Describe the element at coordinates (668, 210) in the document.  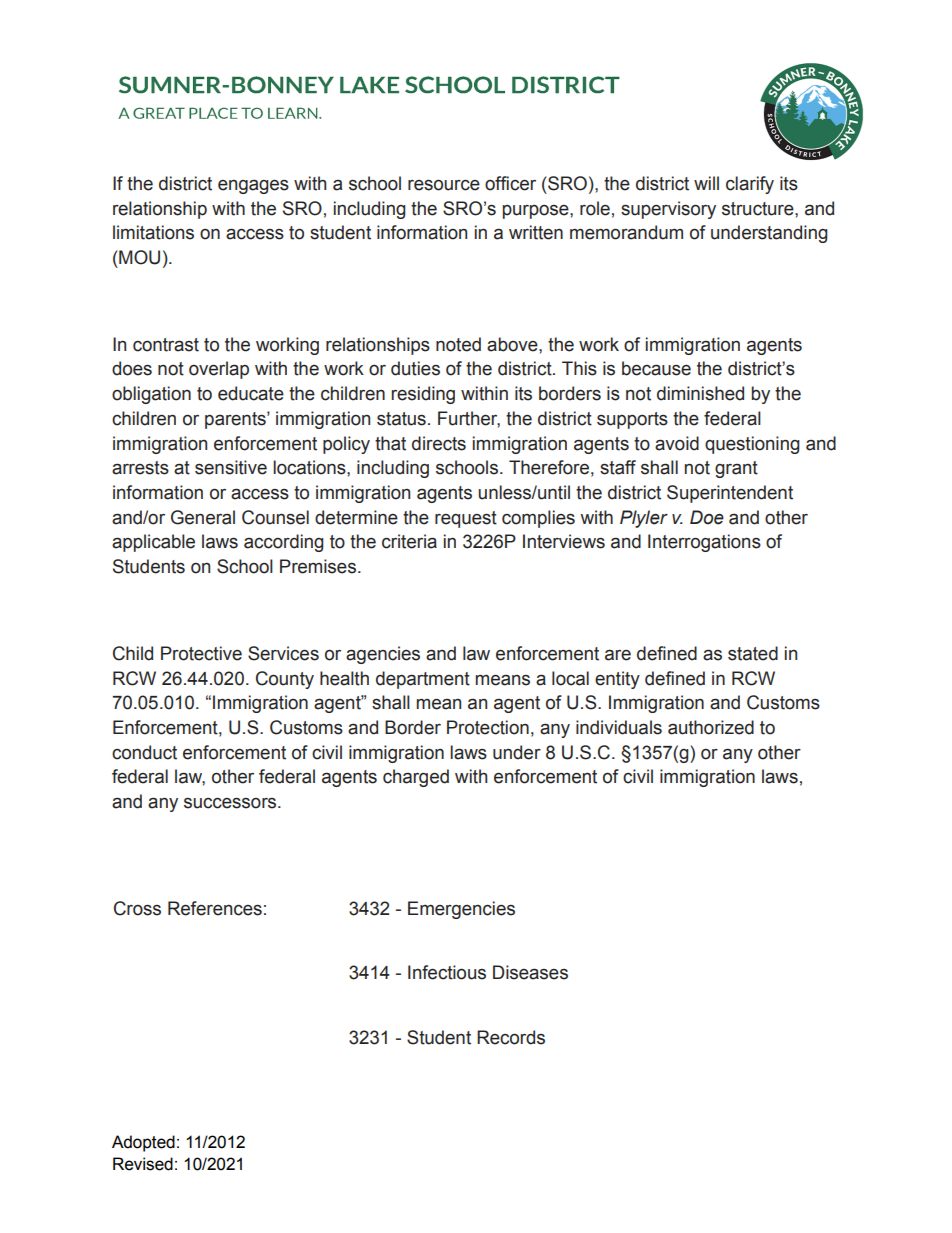
I see `supervisory` at that location.
